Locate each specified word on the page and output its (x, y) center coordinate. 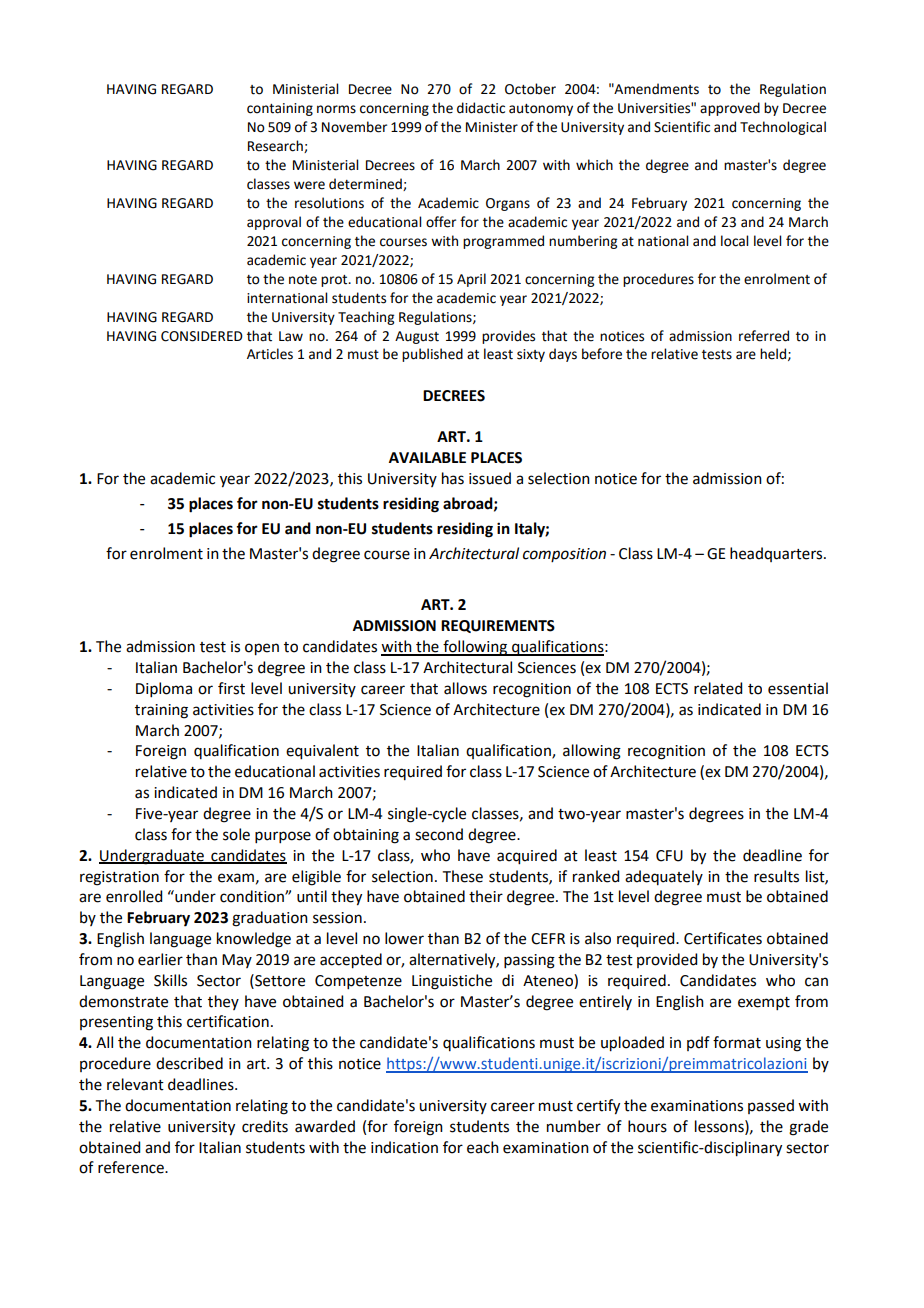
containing (280, 109)
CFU (669, 856)
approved (730, 109)
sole (236, 834)
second (439, 834)
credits (265, 1126)
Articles (270, 354)
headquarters (777, 554)
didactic (481, 108)
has (453, 478)
